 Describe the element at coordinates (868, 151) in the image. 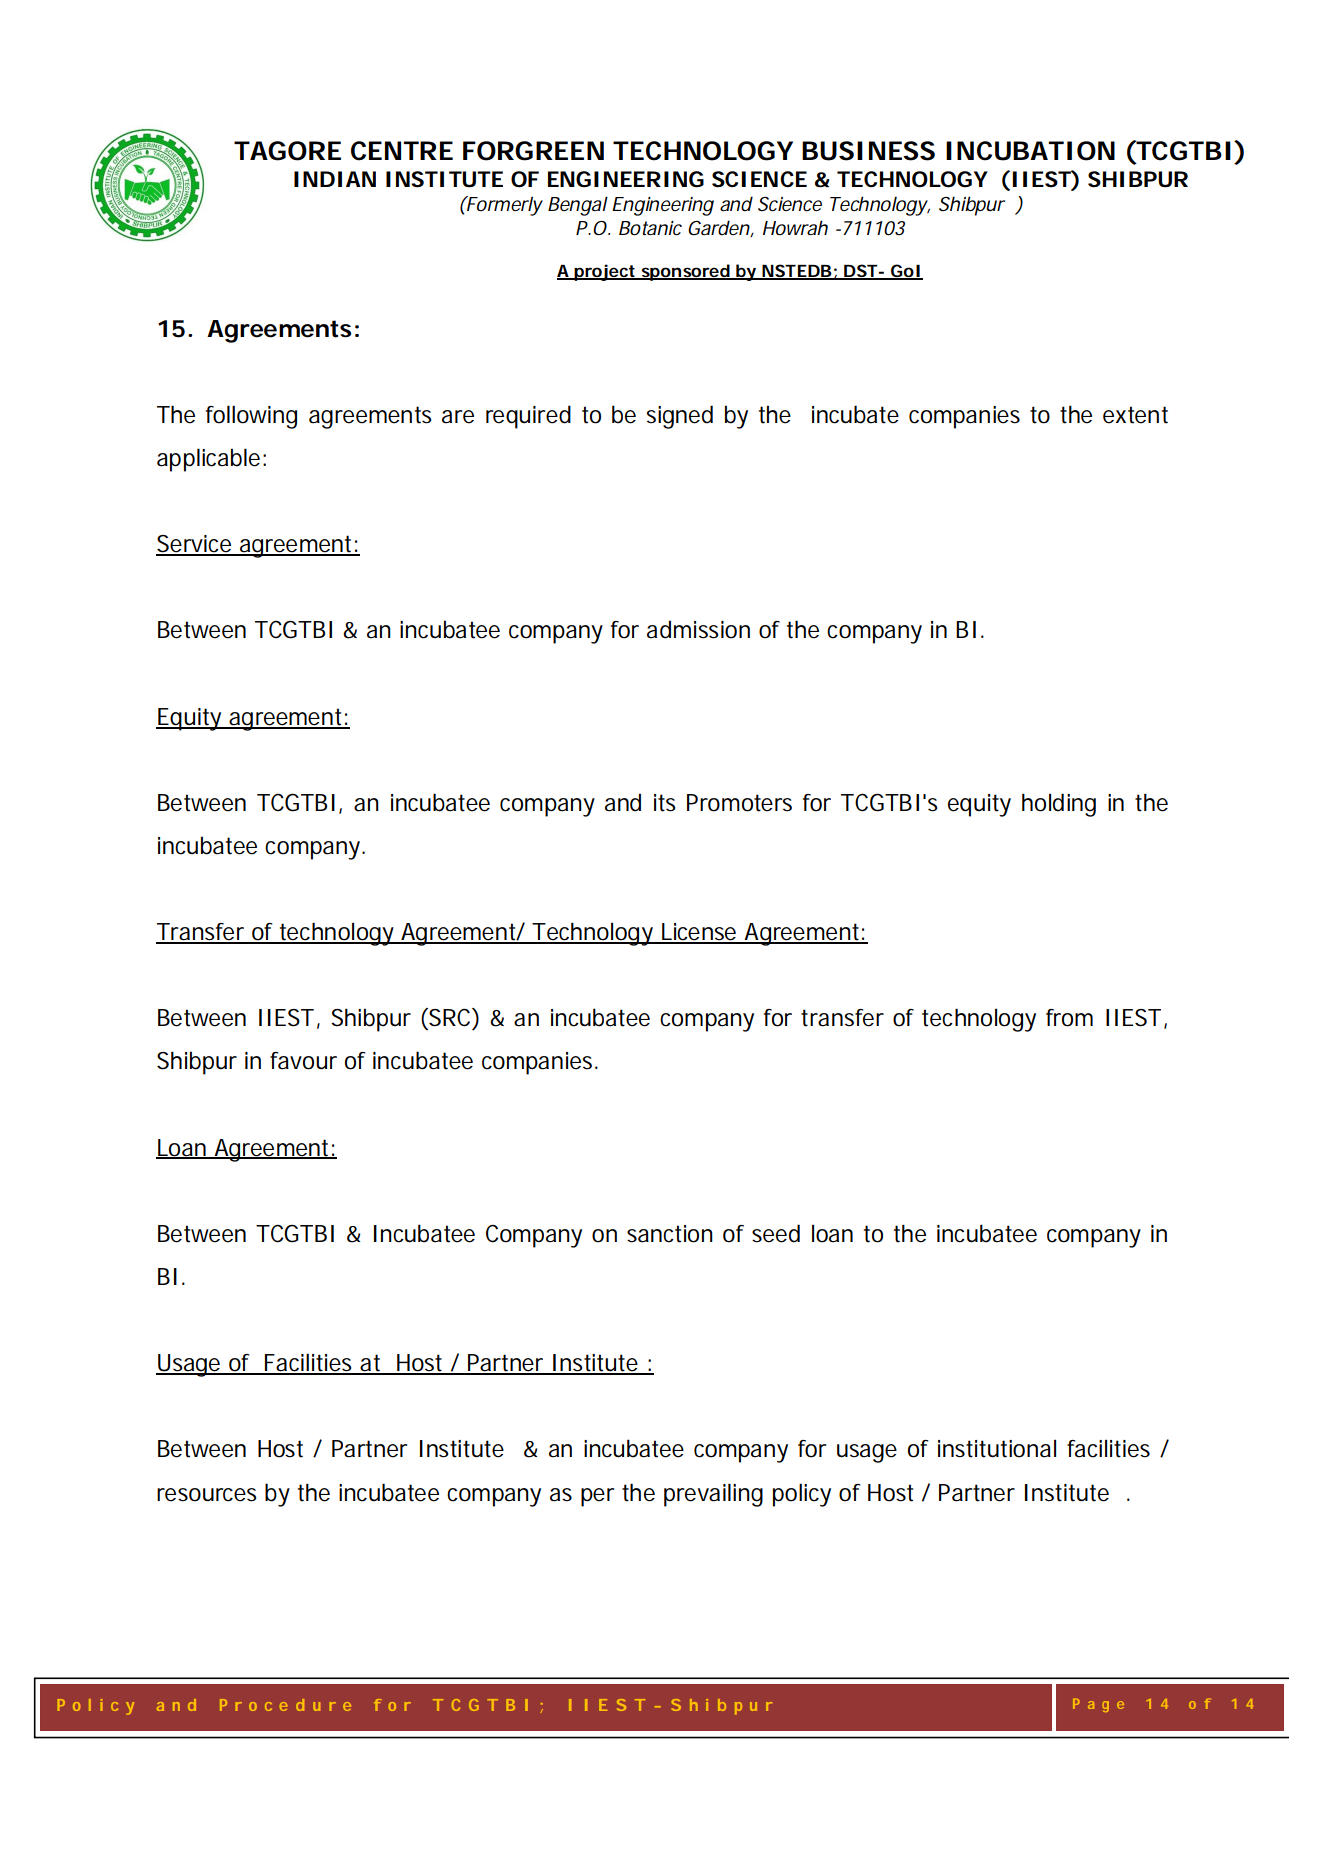

I see `BUSINESS` at that location.
